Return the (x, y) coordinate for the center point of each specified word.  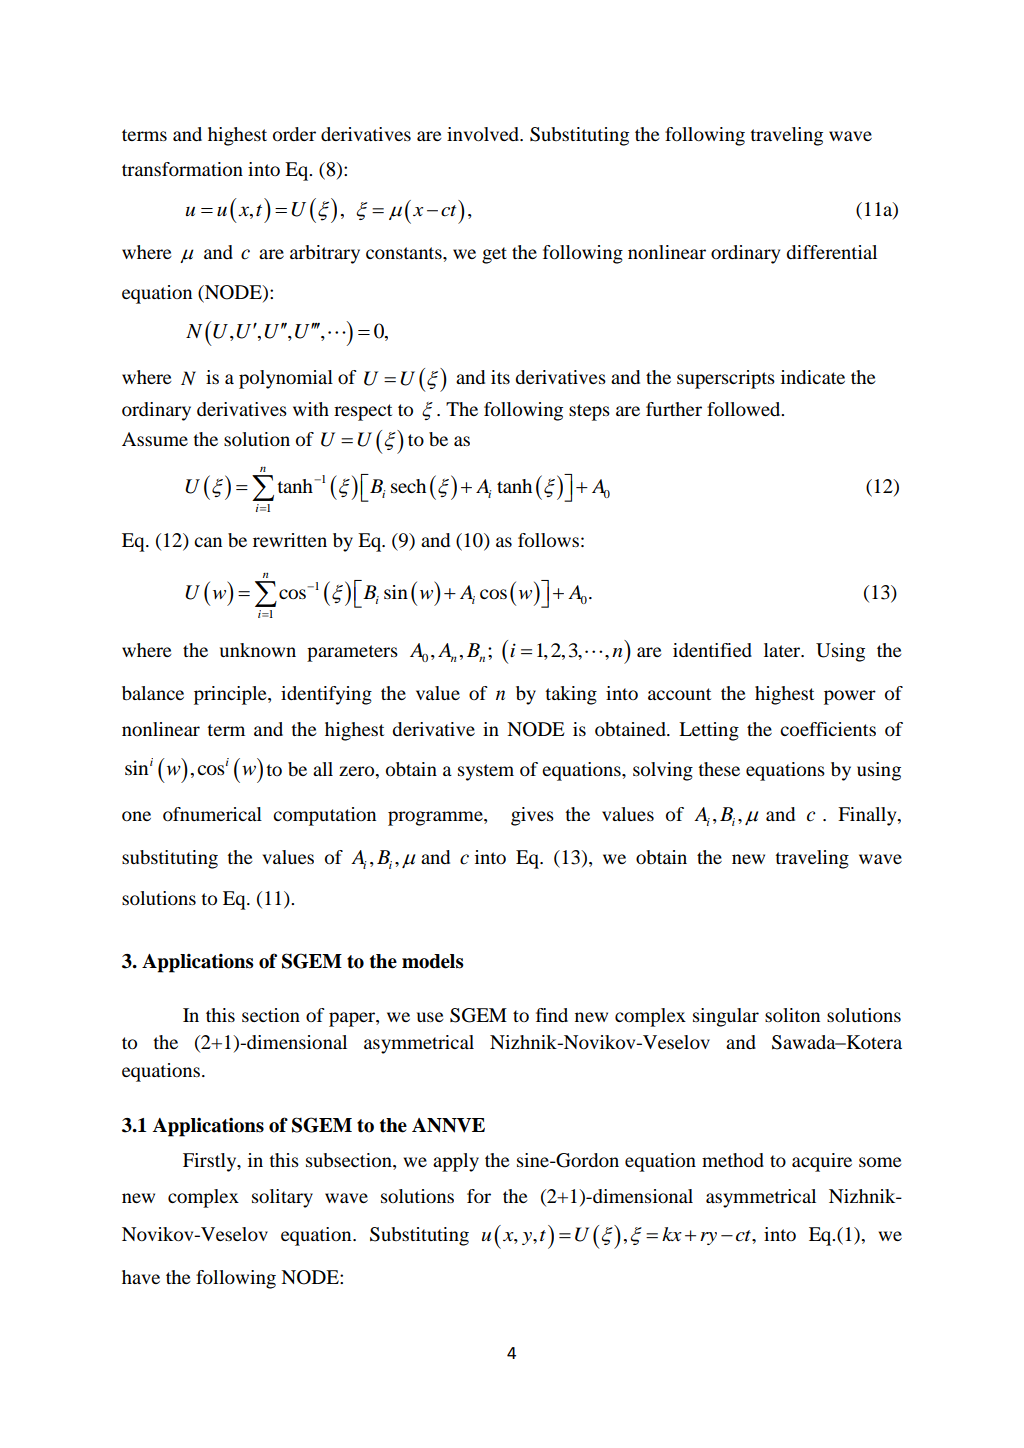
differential (831, 252)
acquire (822, 1162)
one (136, 816)
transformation (182, 169)
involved (484, 134)
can (208, 542)
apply (456, 1162)
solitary (282, 1198)
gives (532, 816)
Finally (868, 816)
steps (589, 412)
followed (745, 409)
